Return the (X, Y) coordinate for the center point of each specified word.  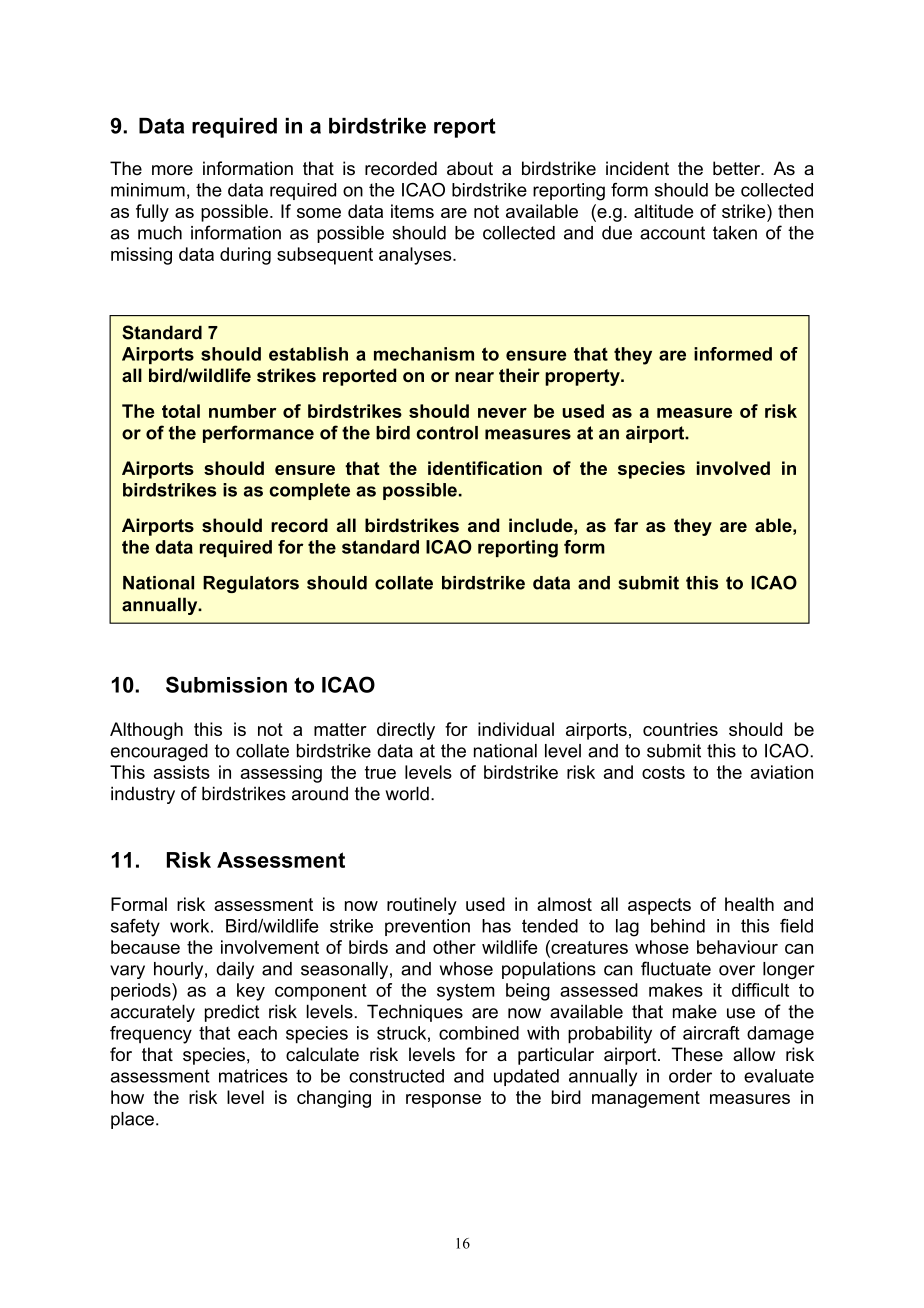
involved (733, 468)
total (181, 411)
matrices (253, 1076)
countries (680, 729)
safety (135, 928)
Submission (226, 684)
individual (516, 729)
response (443, 1101)
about (470, 168)
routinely (422, 906)
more (172, 170)
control (447, 433)
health (749, 904)
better (738, 168)
